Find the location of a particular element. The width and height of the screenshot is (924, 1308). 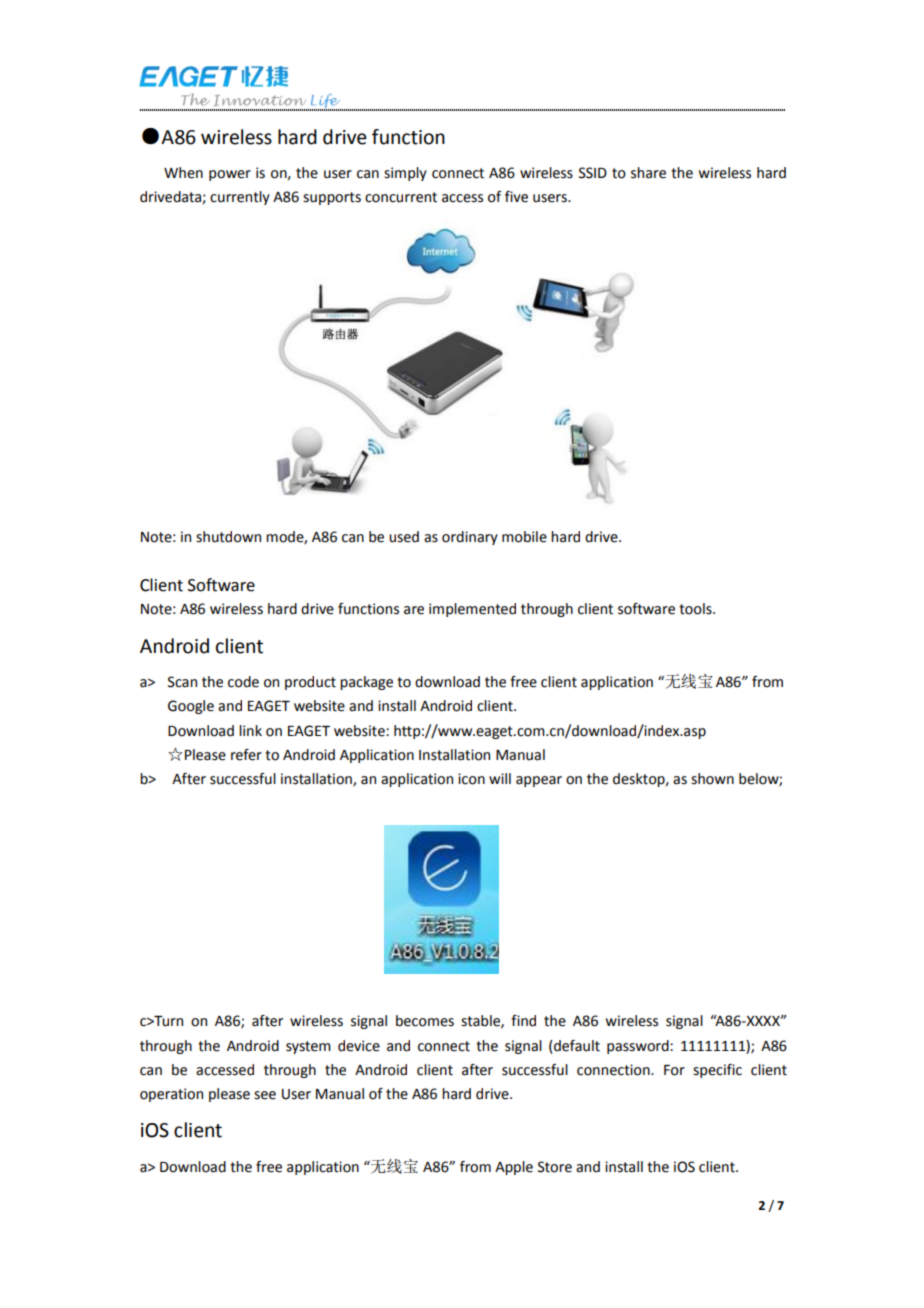

ordinary is located at coordinates (470, 538).
